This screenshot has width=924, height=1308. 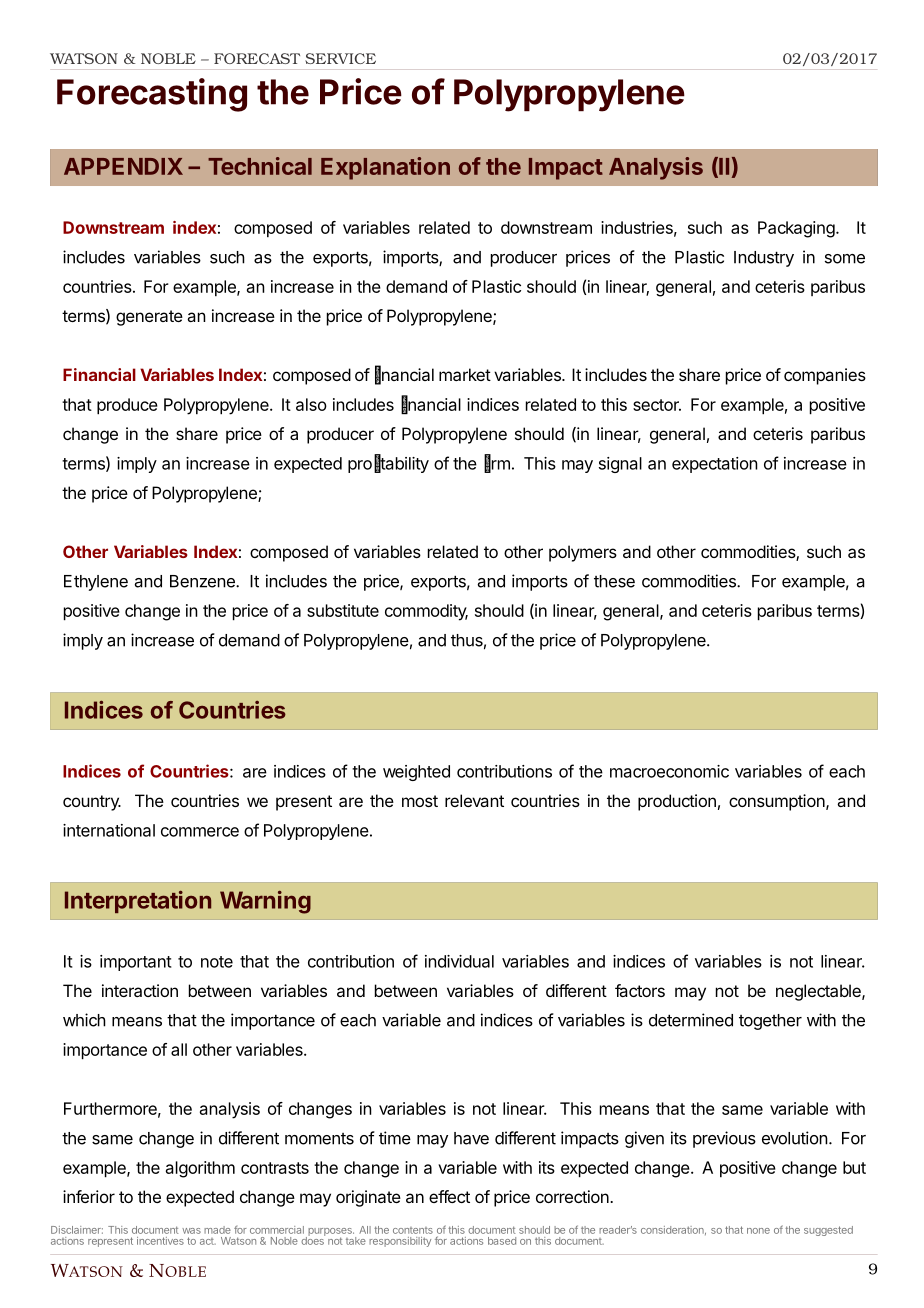 I want to click on APPENDIX, so click(x=123, y=166).
